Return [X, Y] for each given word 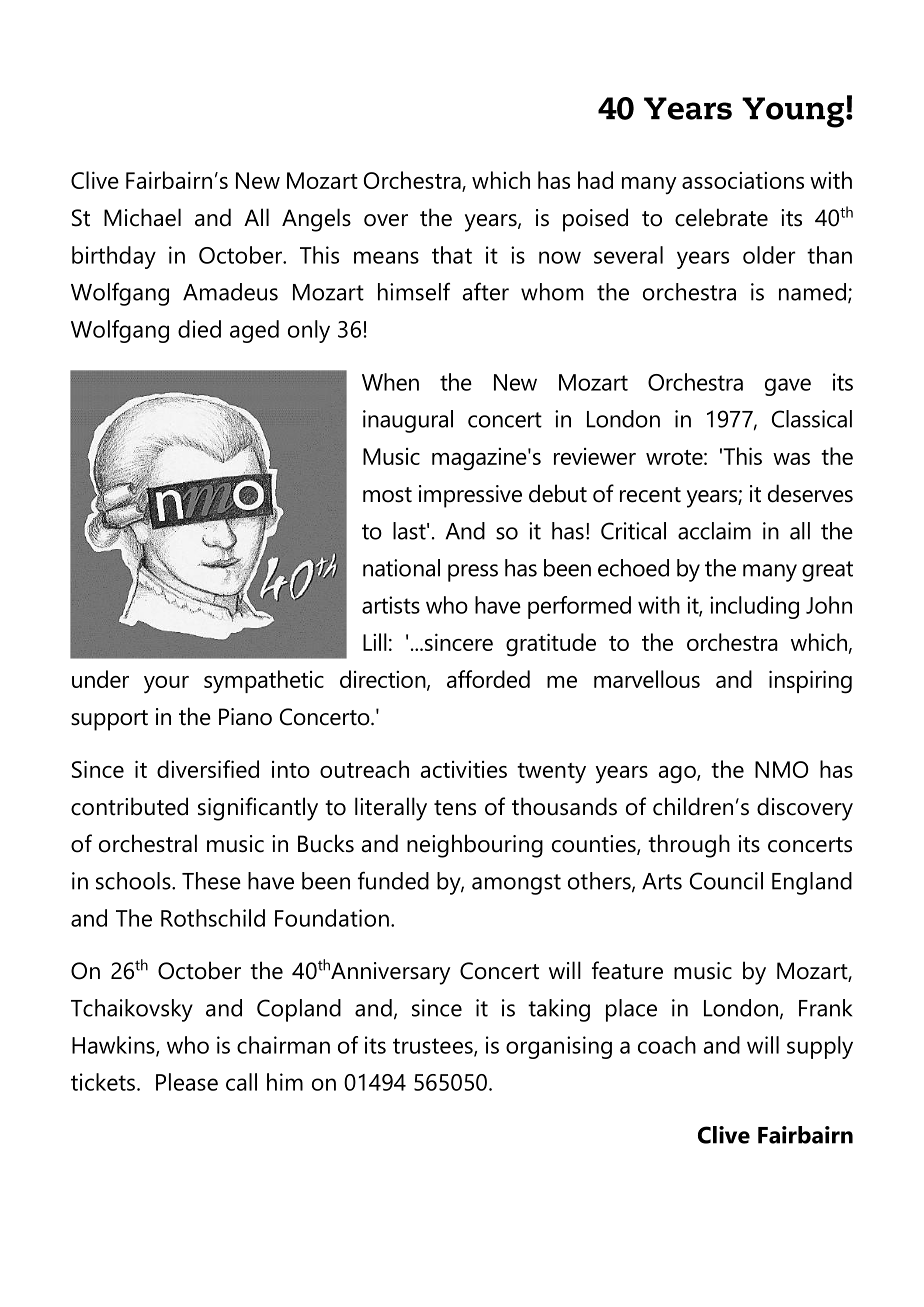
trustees [434, 1047]
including [754, 607]
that [452, 255]
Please [187, 1082]
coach [667, 1045]
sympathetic [264, 682]
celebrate [721, 217]
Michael [142, 217]
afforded [488, 679]
